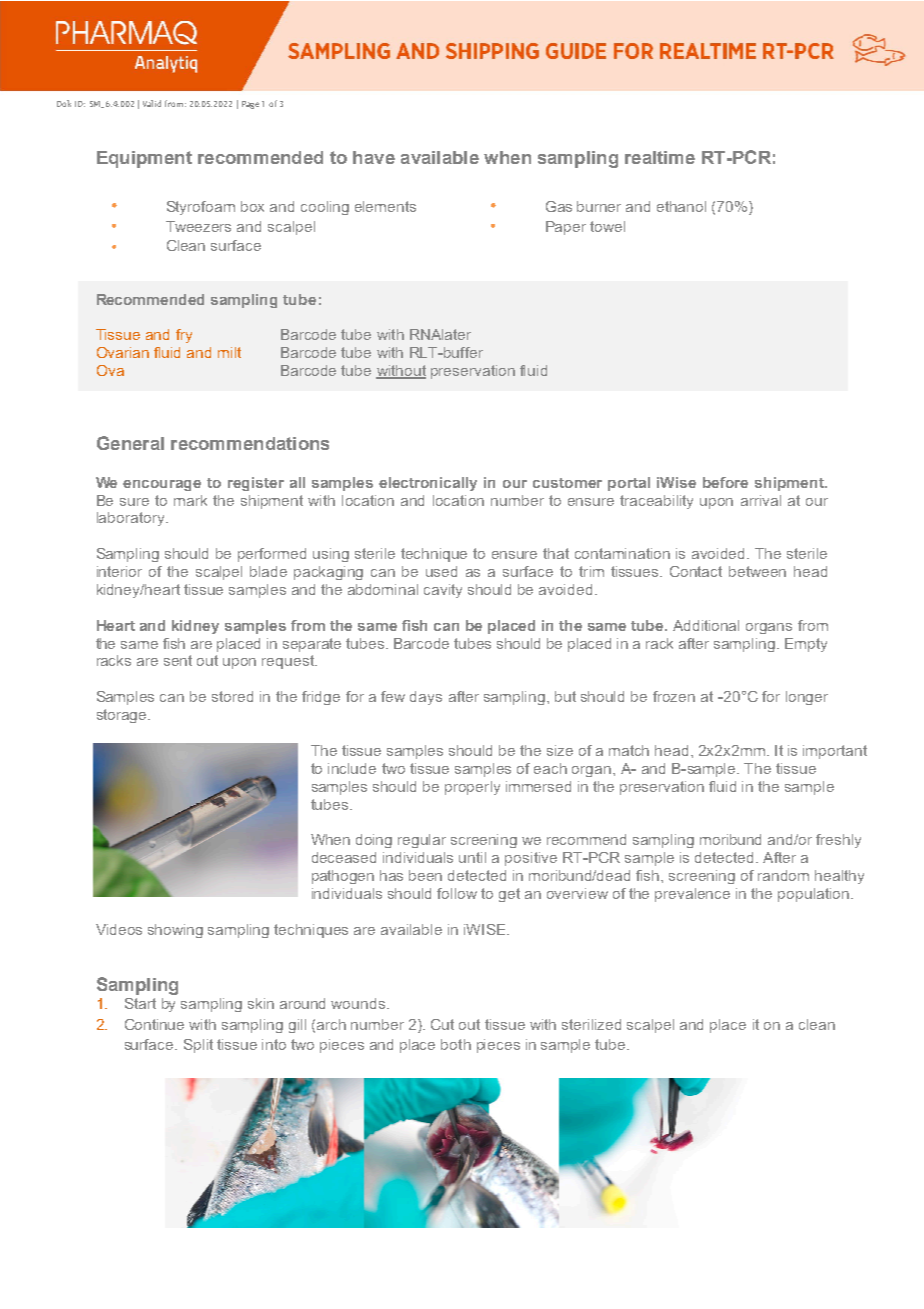  Describe the element at coordinates (201, 208) in the screenshot. I see `Styrofoam` at that location.
